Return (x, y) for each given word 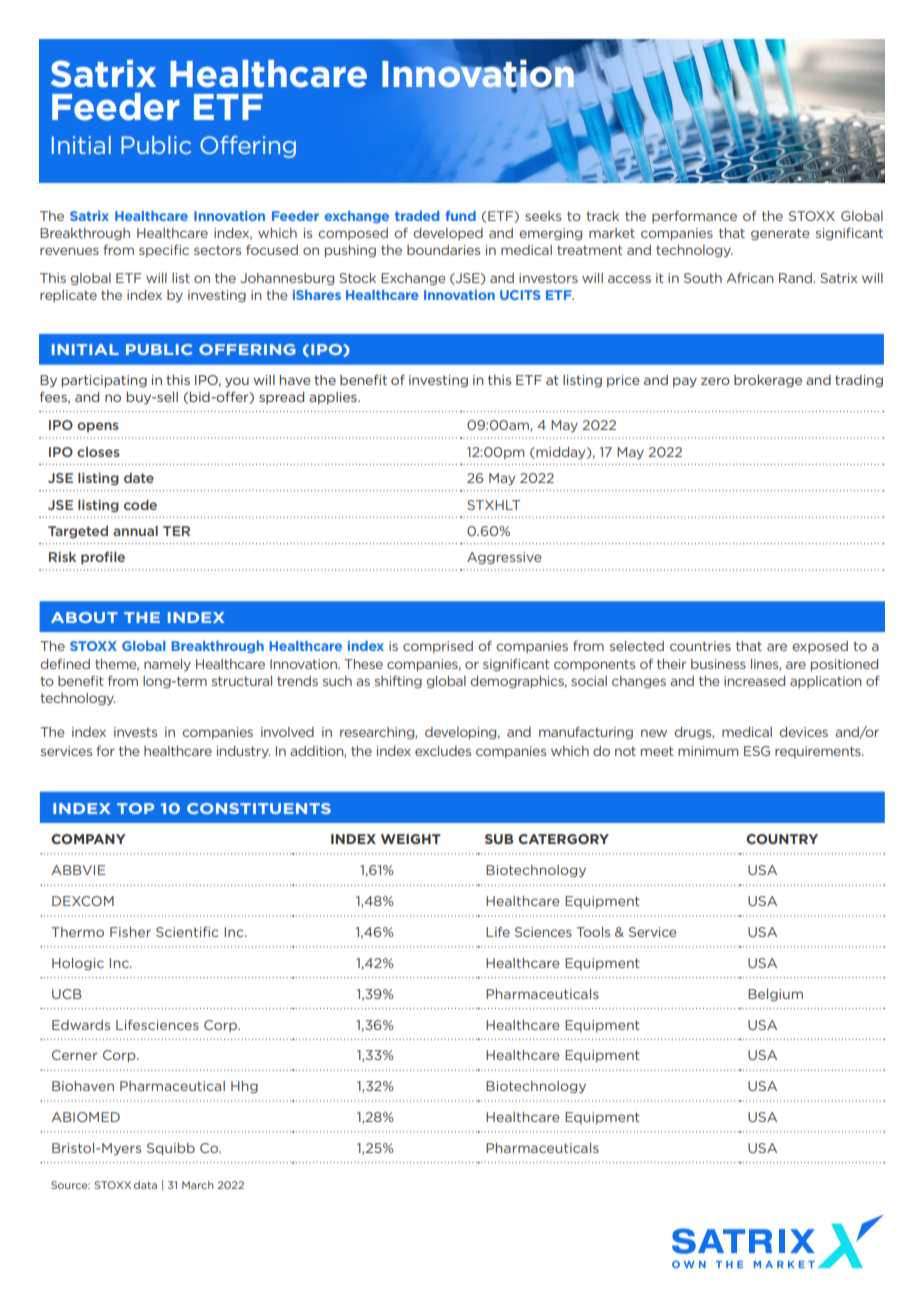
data (145, 1185)
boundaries (443, 250)
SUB (499, 839)
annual (135, 531)
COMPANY (88, 839)
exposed (820, 647)
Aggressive (504, 558)
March (198, 1185)
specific (164, 251)
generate (780, 234)
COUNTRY (782, 839)
